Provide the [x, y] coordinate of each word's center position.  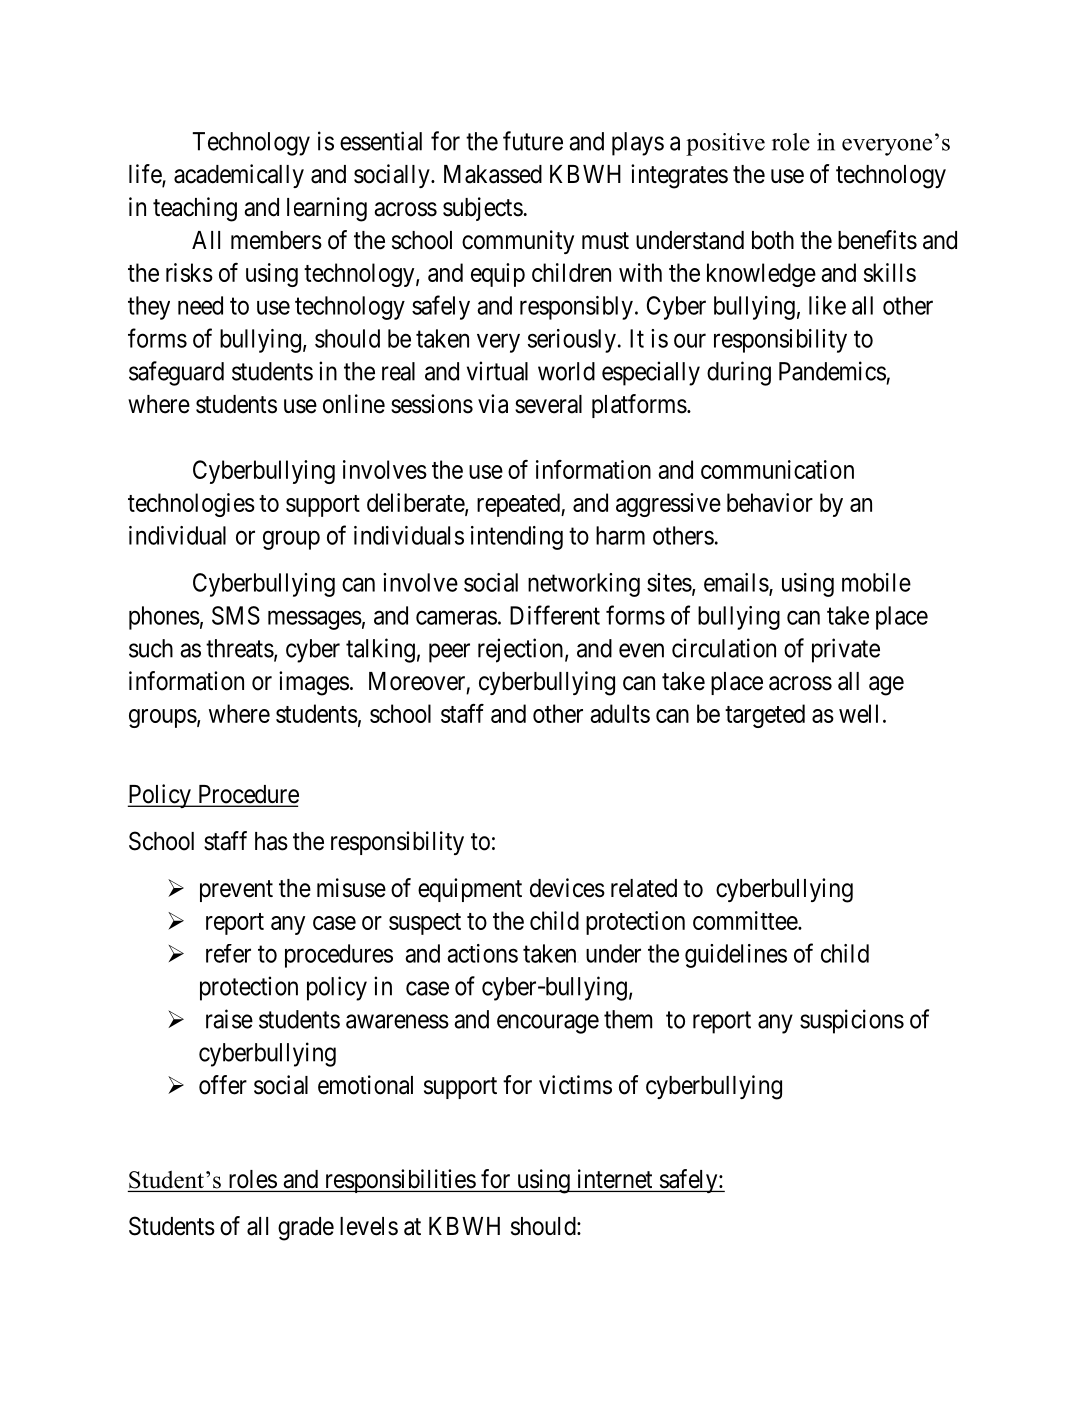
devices [567, 888]
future [533, 141]
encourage [548, 1024]
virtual [497, 371]
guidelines [736, 956]
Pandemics [832, 371]
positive [725, 144]
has [271, 841]
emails [736, 582]
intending [517, 538]
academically [239, 176]
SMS [236, 615]
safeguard [176, 373]
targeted [765, 716]
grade [306, 1229]
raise [229, 1019]
